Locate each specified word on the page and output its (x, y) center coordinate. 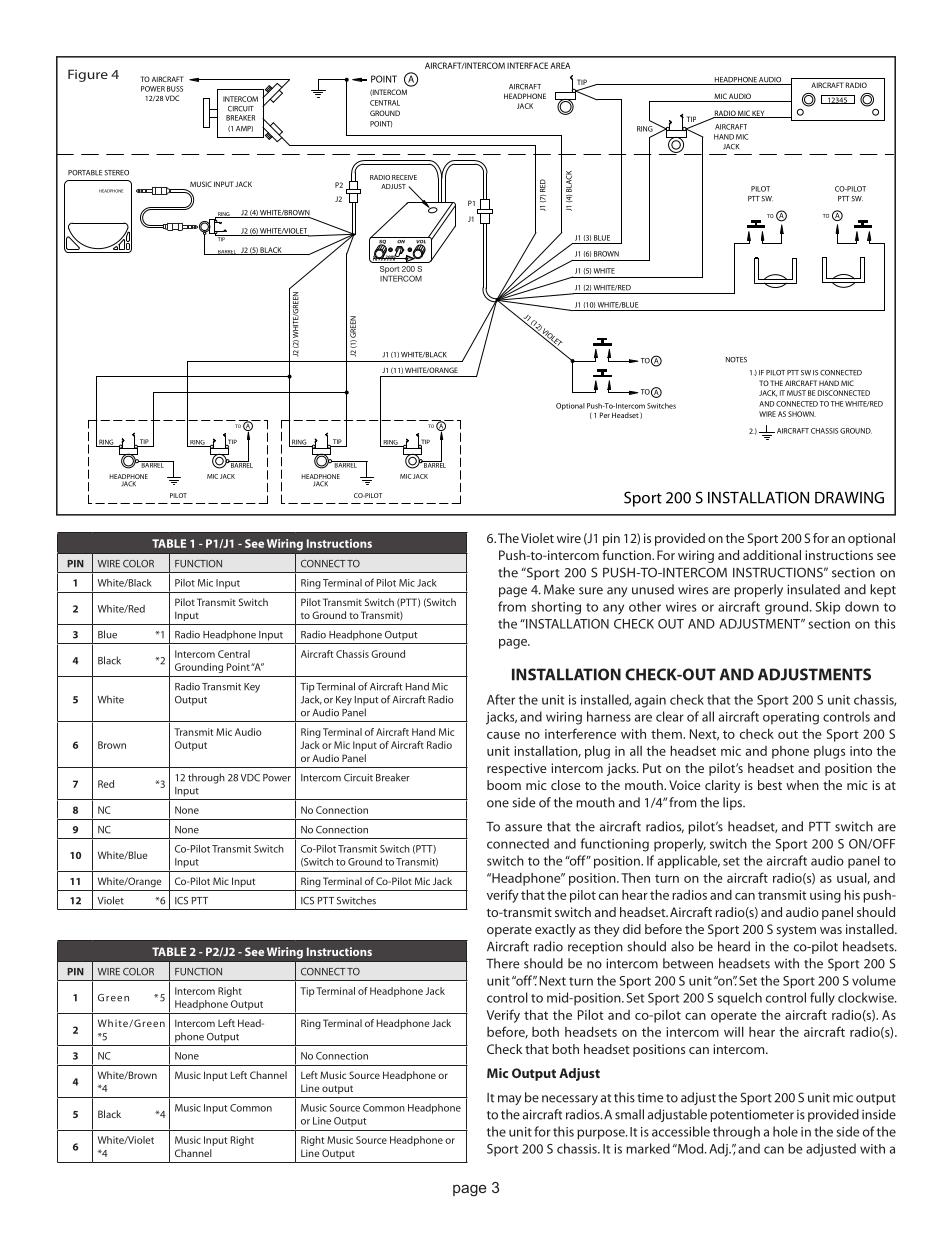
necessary (570, 1100)
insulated (813, 589)
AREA (560, 65)
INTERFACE (527, 65)
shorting (556, 608)
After (501, 699)
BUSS (175, 89)
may (509, 1100)
